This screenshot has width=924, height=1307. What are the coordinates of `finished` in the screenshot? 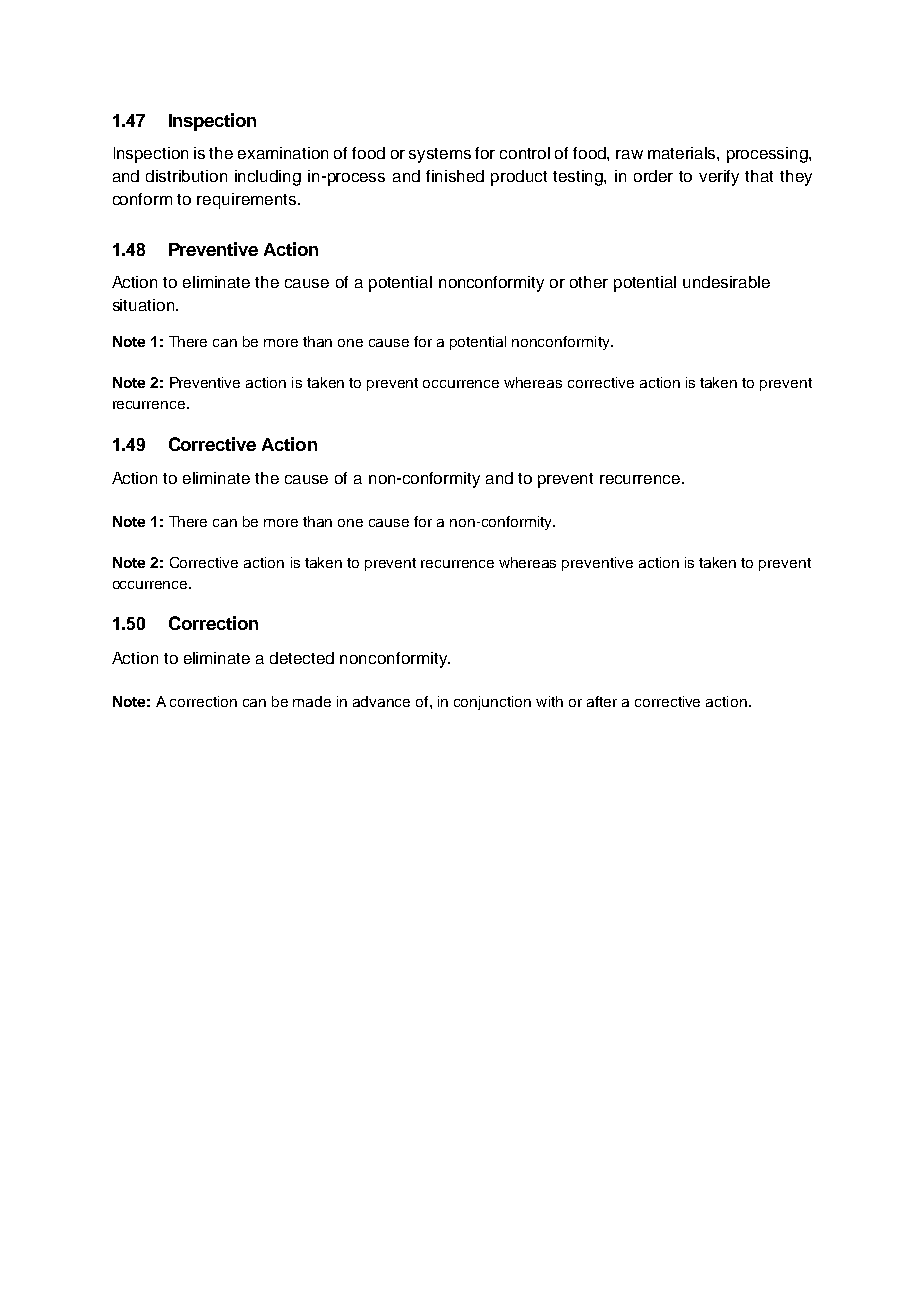 It's located at (455, 176).
